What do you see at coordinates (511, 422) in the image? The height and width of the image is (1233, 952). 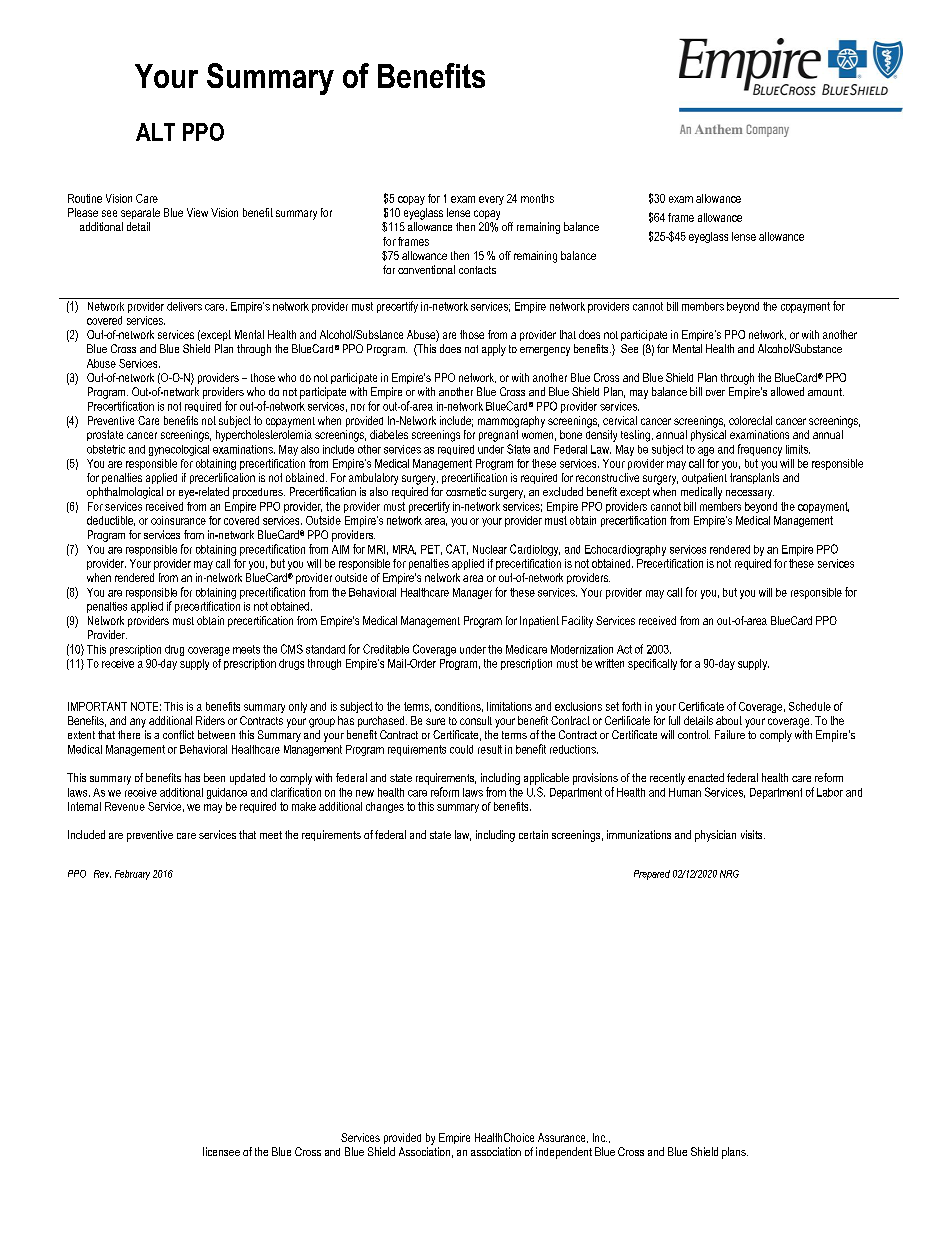 I see `mammography` at bounding box center [511, 422].
